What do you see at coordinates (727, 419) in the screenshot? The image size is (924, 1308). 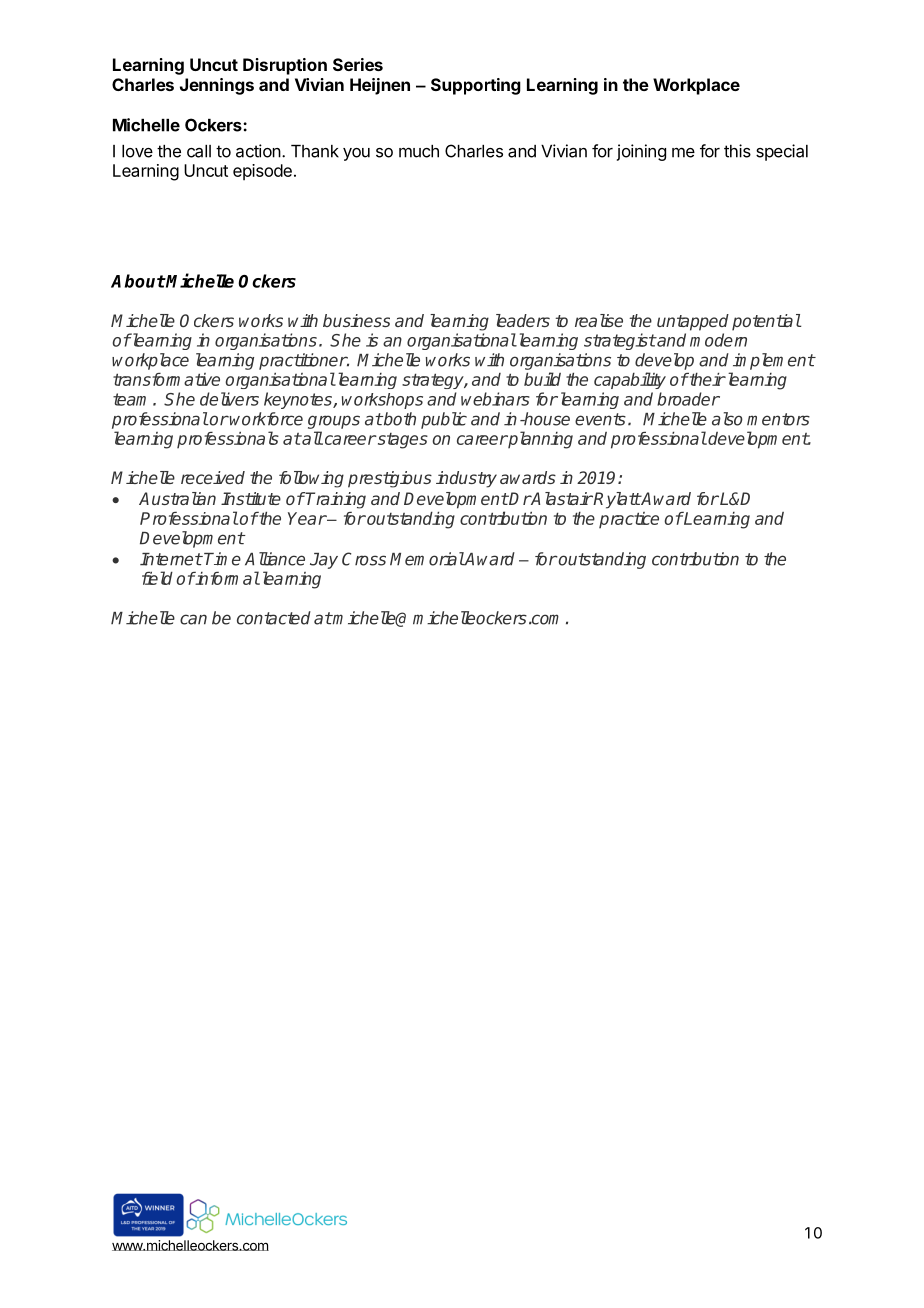 I see `also` at bounding box center [727, 419].
